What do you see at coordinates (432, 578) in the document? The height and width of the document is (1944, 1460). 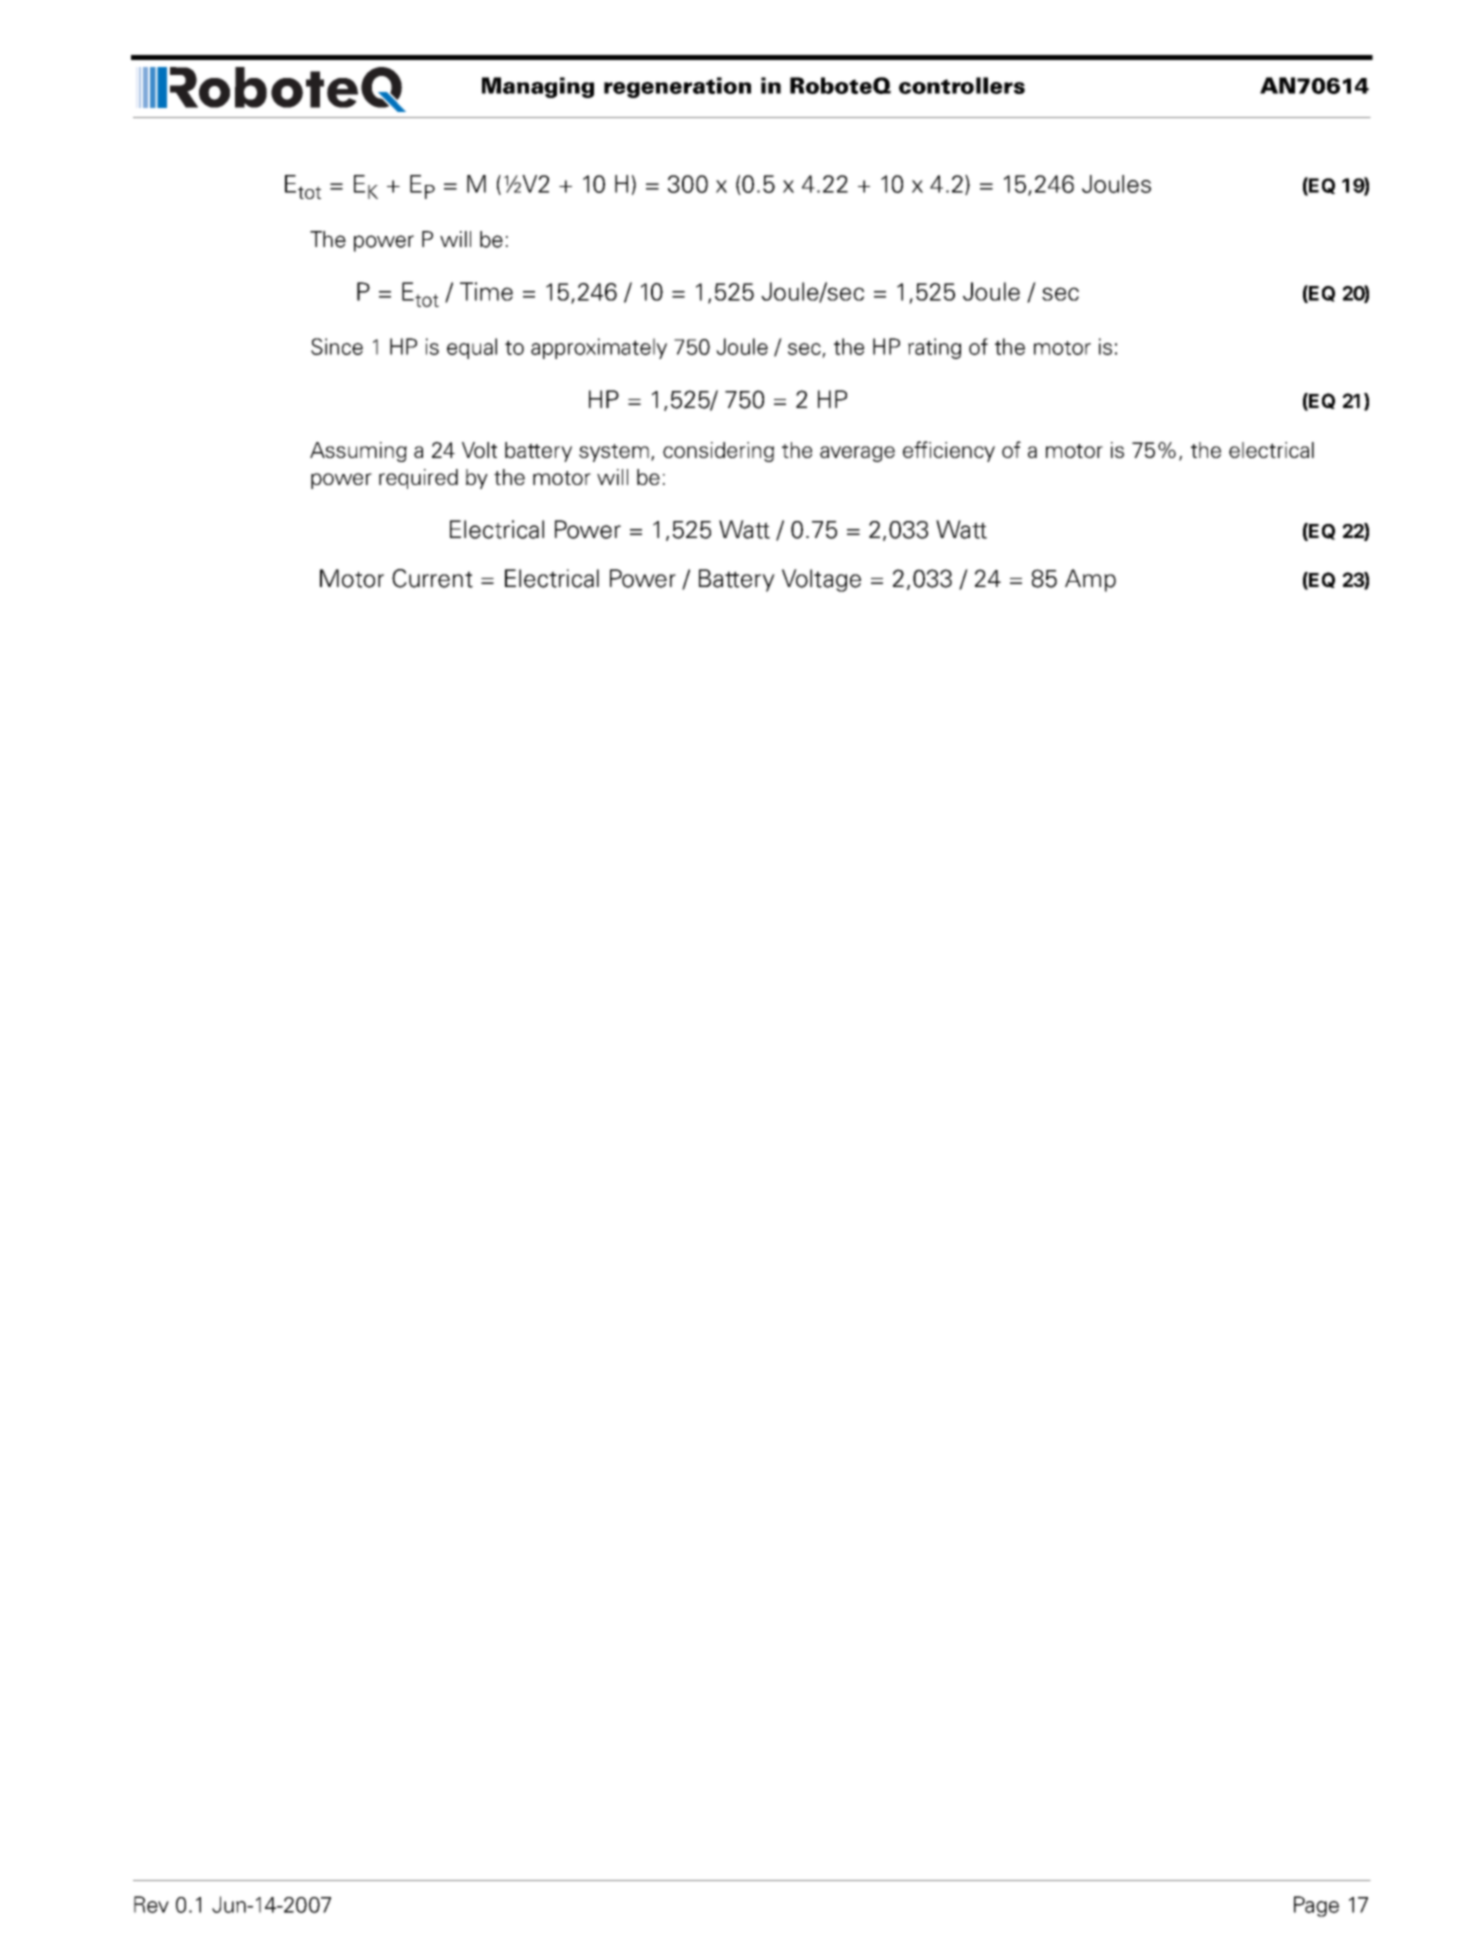 I see `Current` at bounding box center [432, 578].
